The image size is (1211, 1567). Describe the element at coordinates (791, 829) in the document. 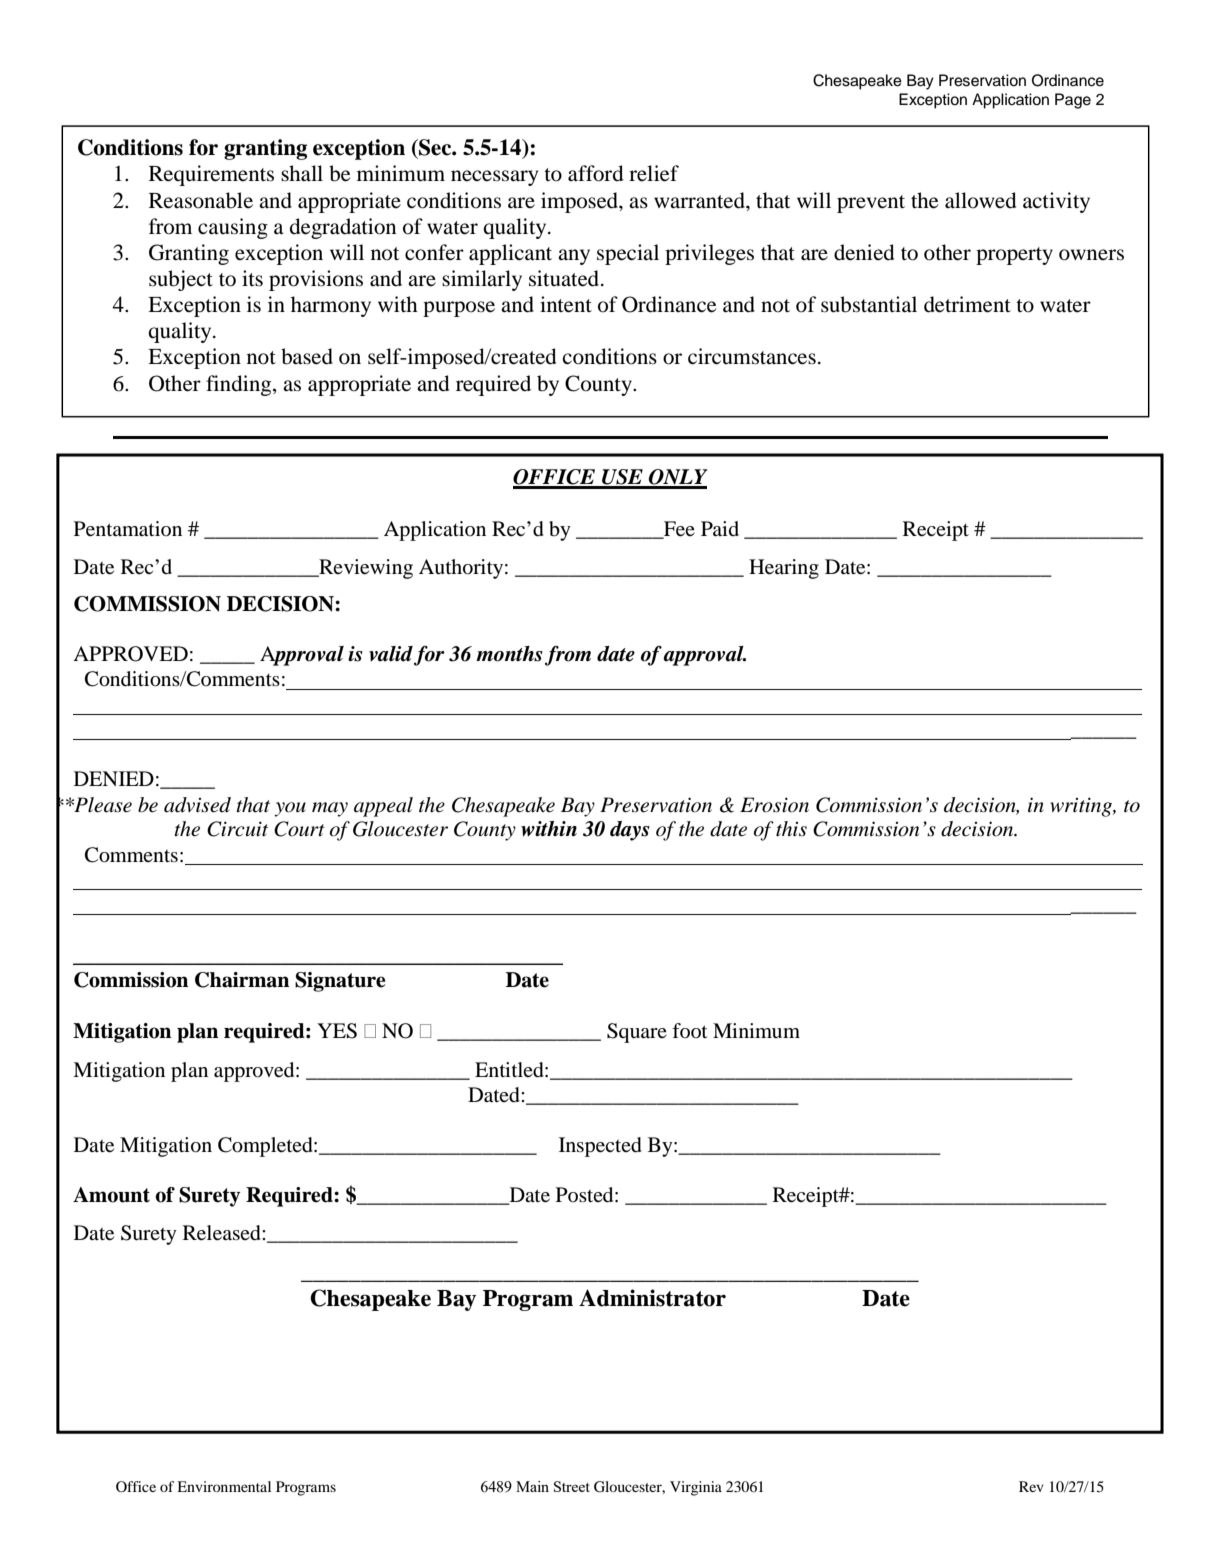

I see `this` at that location.
